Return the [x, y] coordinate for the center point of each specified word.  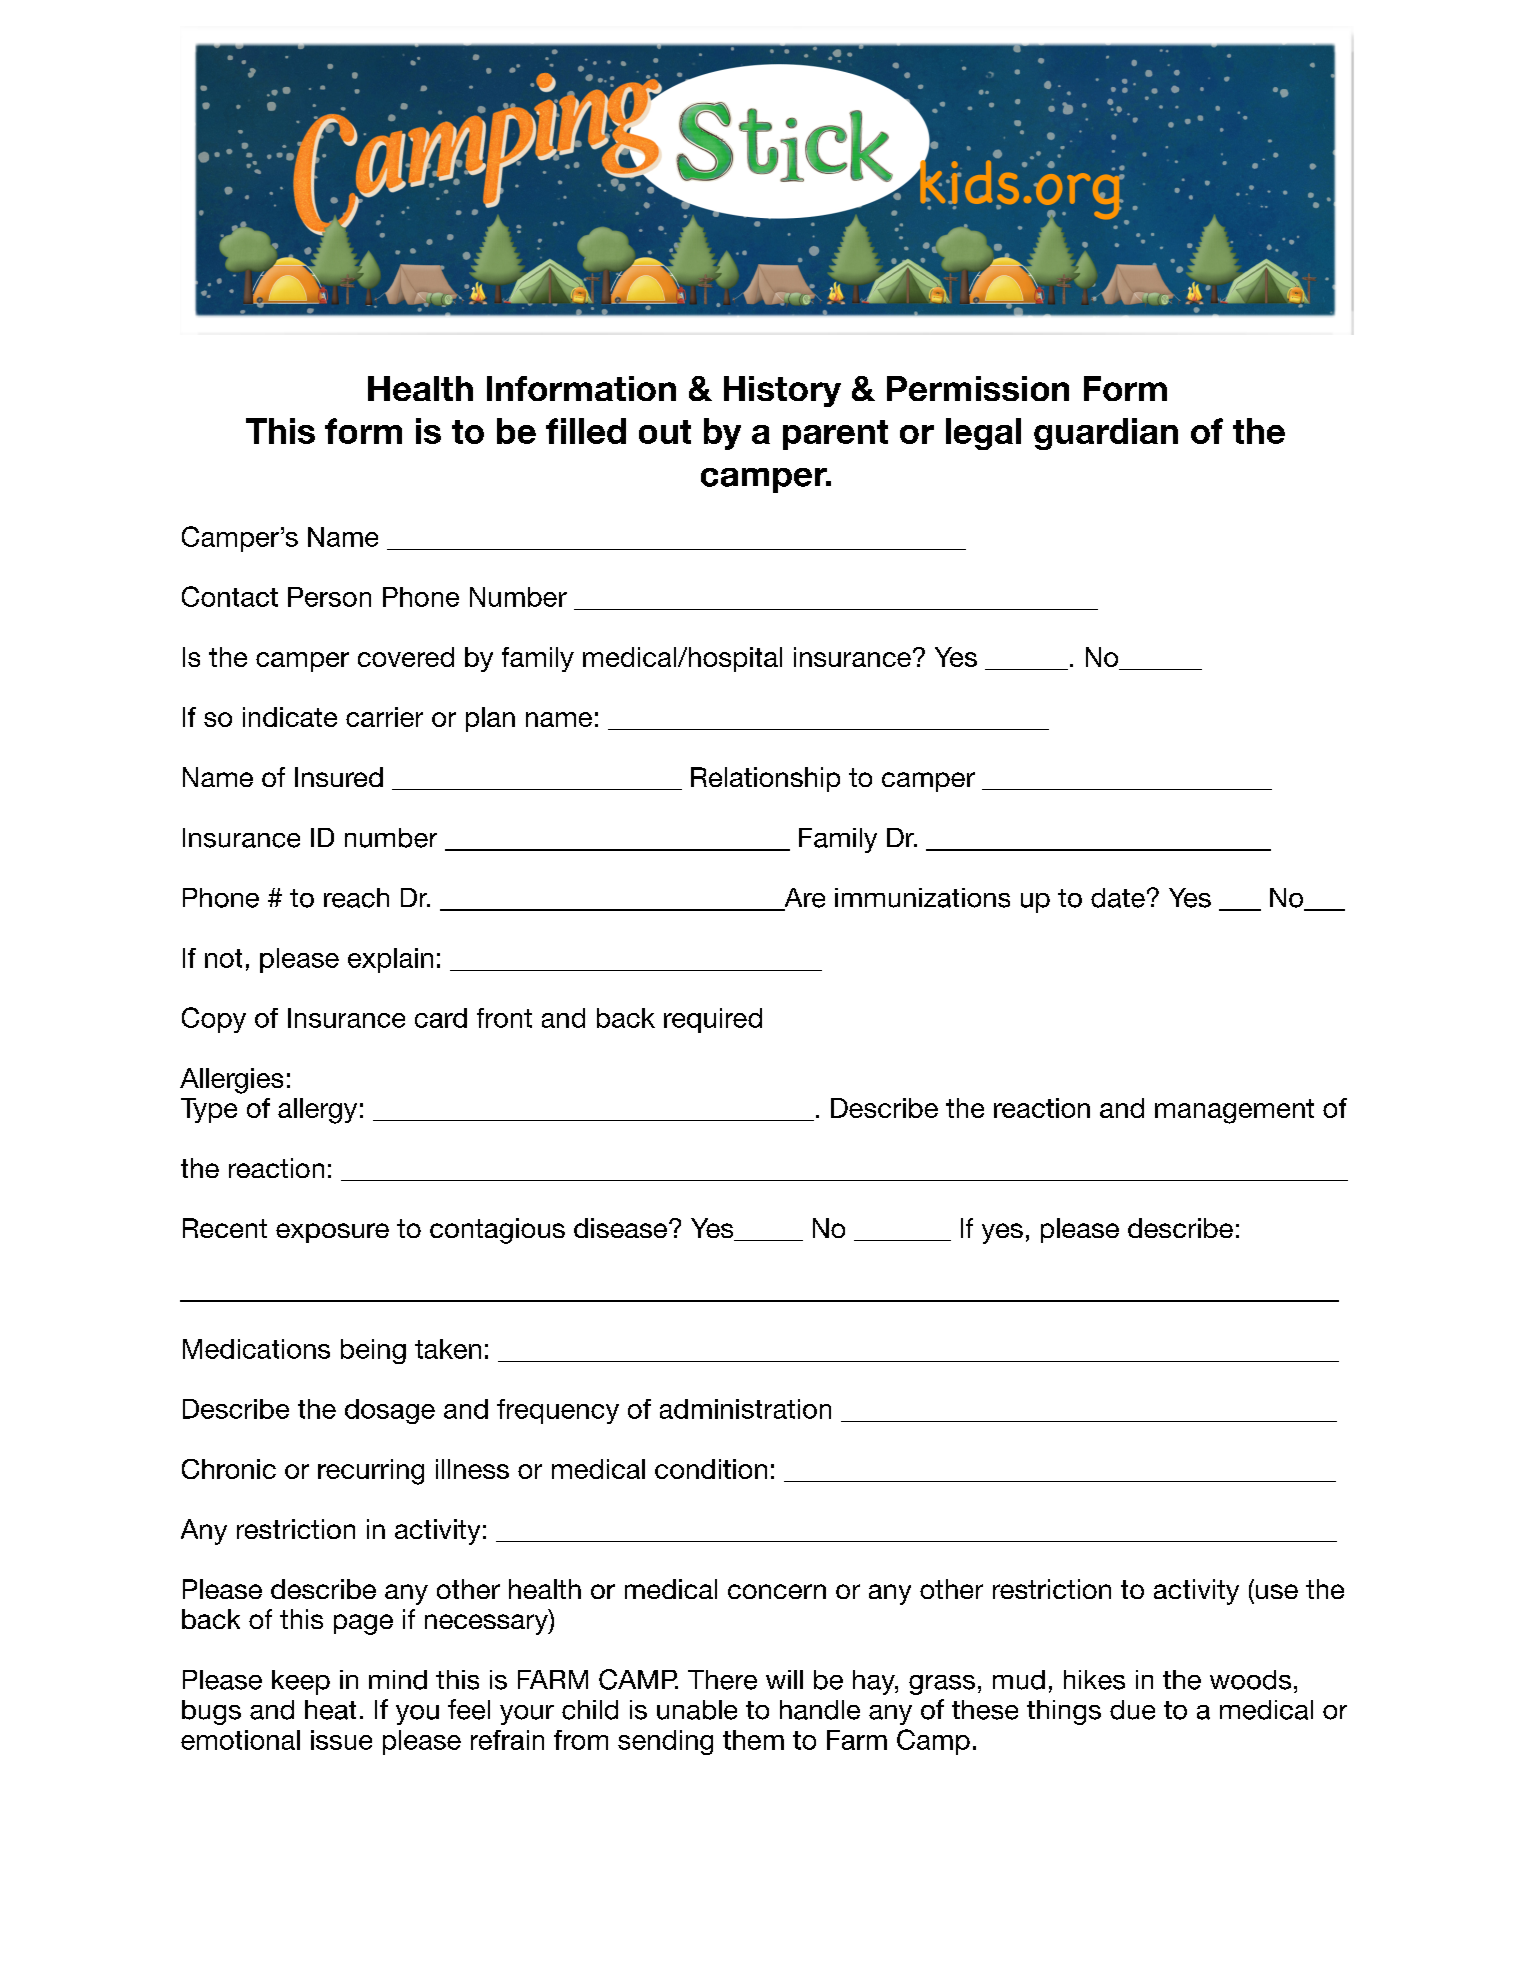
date [1118, 898]
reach [356, 898]
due [1132, 1710]
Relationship [765, 779]
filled [586, 431]
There [722, 1680]
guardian [1106, 434]
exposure [332, 1233]
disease [622, 1228]
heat [330, 1710]
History [782, 391]
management [1234, 1111]
